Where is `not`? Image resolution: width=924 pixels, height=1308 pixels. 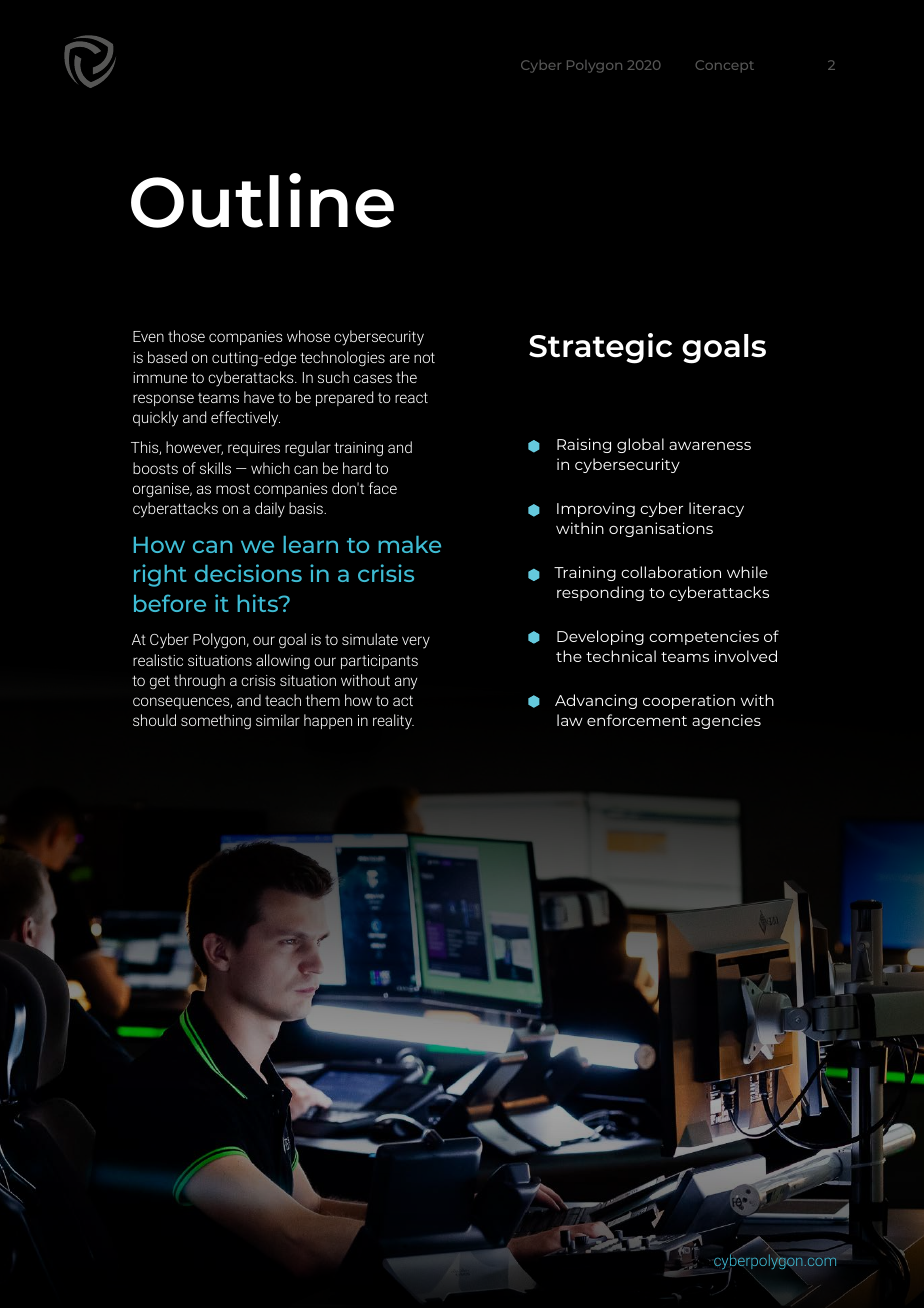
not is located at coordinates (424, 357).
